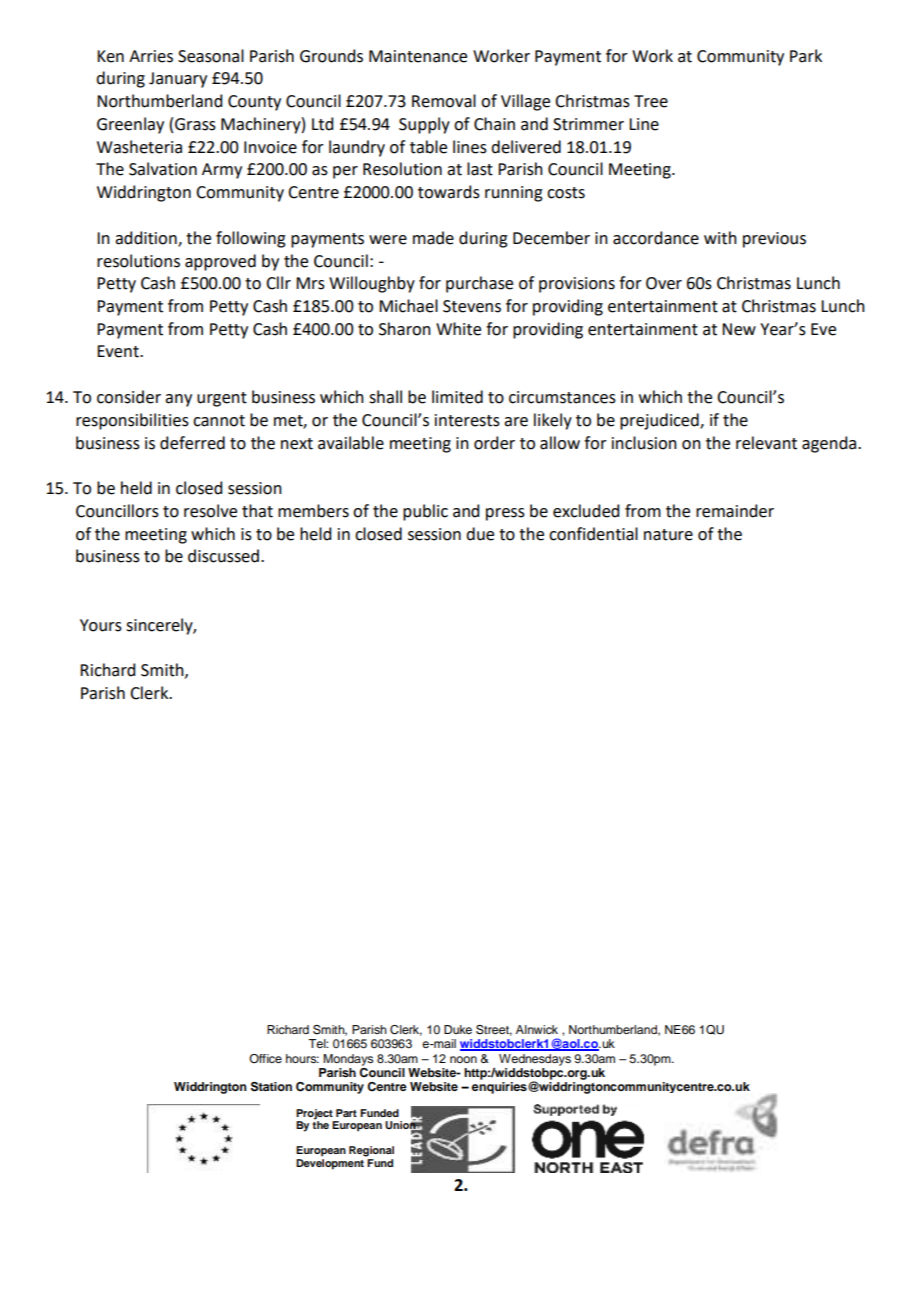 The height and width of the document is (1307, 924). What do you see at coordinates (739, 329) in the document?
I see `New` at bounding box center [739, 329].
